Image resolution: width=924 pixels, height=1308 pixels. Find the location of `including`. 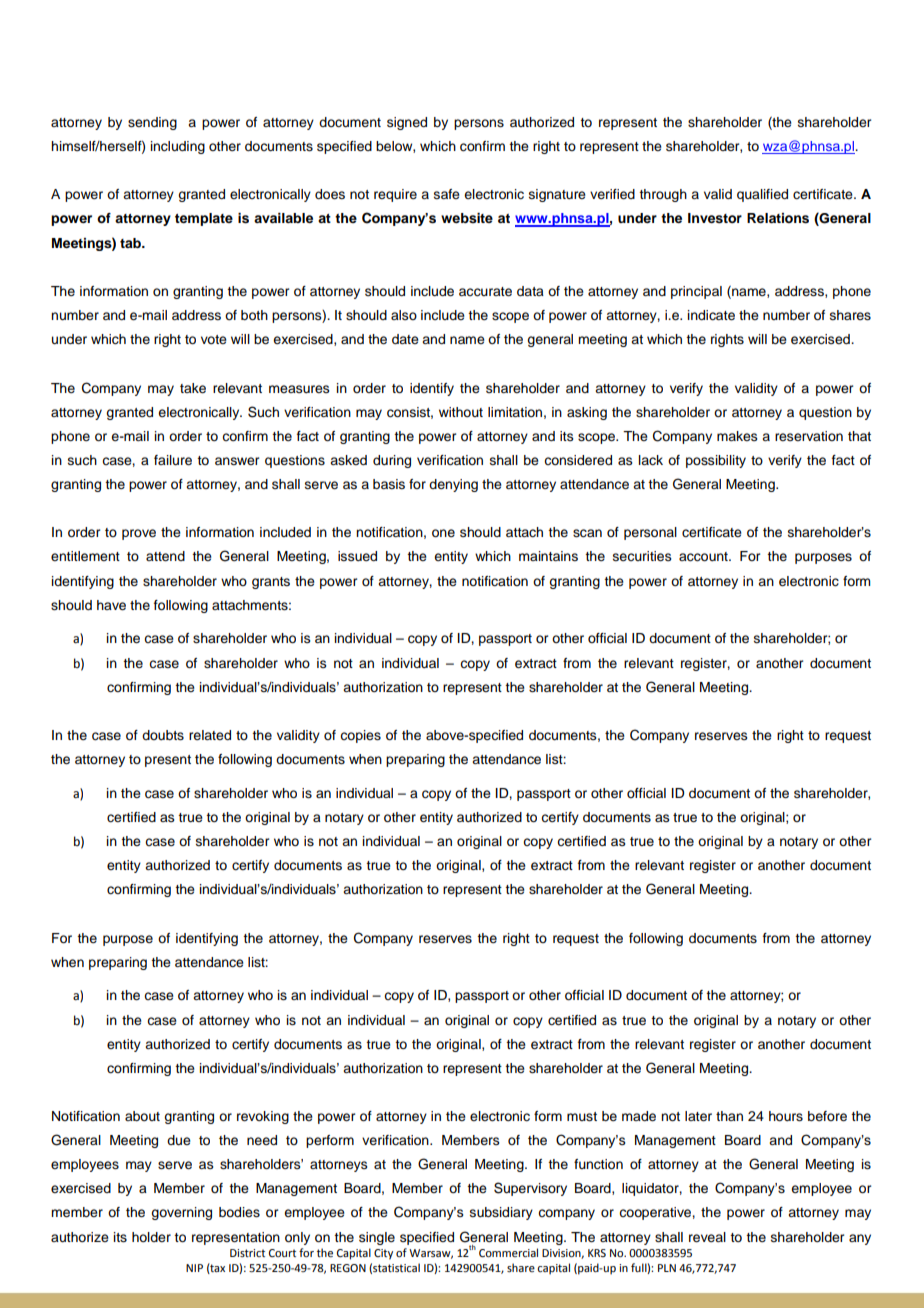

including is located at coordinates (178, 147).
